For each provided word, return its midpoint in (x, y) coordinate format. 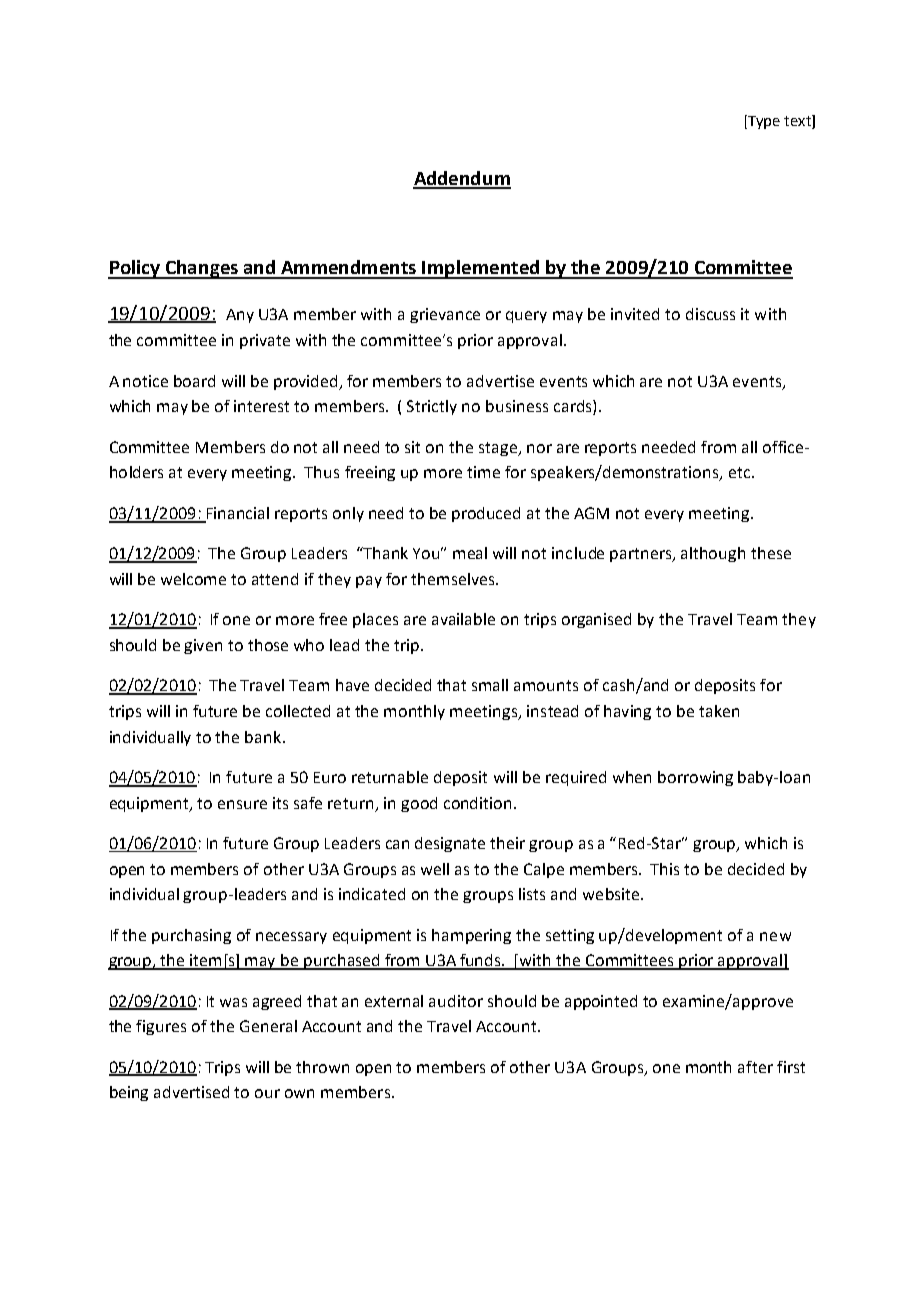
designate (450, 844)
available (463, 619)
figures (161, 1027)
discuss (710, 314)
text (798, 122)
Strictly (432, 407)
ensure (242, 804)
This (664, 869)
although (713, 554)
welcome (193, 579)
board (194, 381)
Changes (202, 269)
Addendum (462, 179)
